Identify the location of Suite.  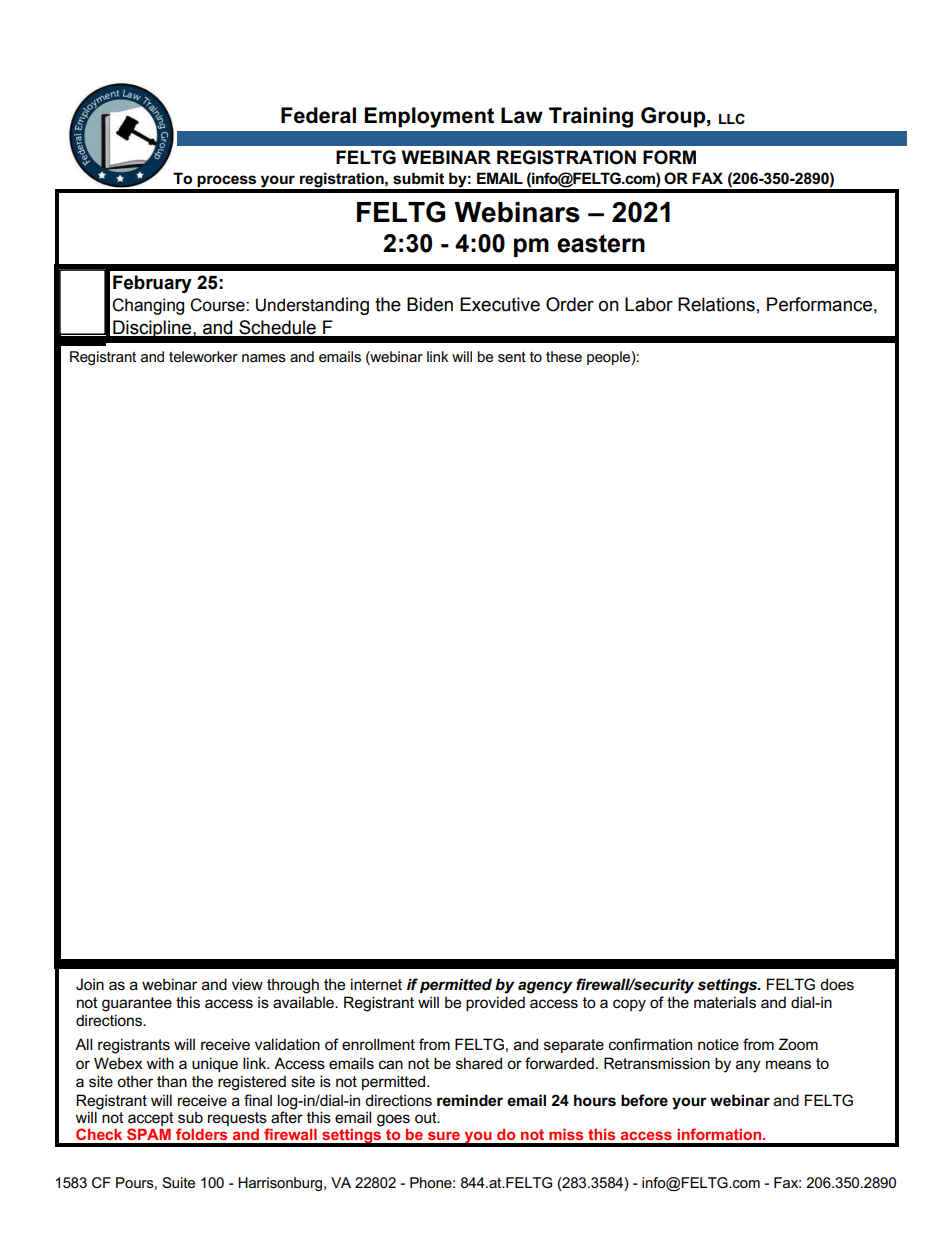
(178, 1182).
